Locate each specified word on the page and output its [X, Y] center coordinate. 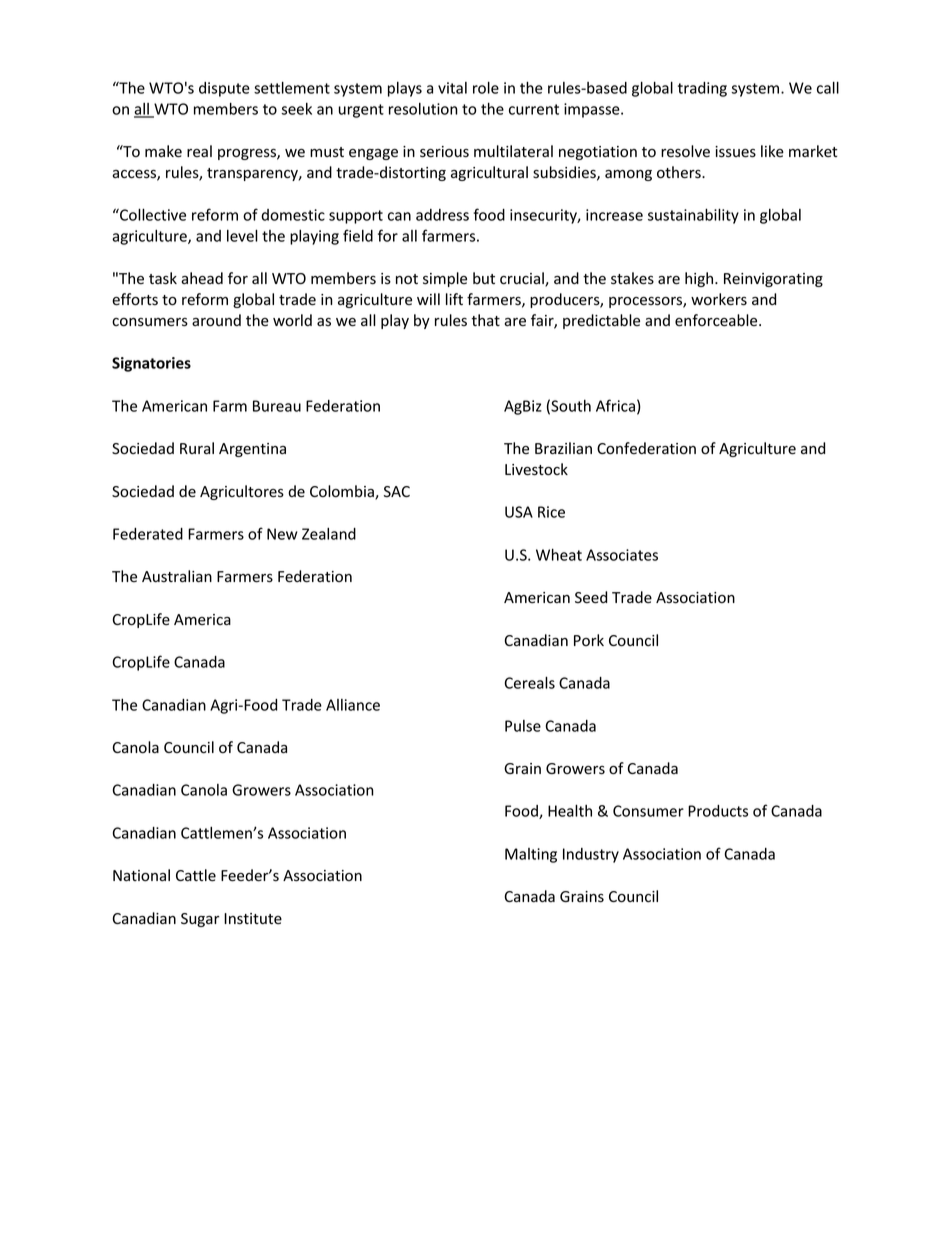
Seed [591, 597]
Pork [589, 640]
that [485, 320]
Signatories [151, 364]
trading [702, 89]
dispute [224, 89]
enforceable [717, 320]
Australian [177, 576]
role [486, 87]
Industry [591, 855]
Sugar [200, 920]
